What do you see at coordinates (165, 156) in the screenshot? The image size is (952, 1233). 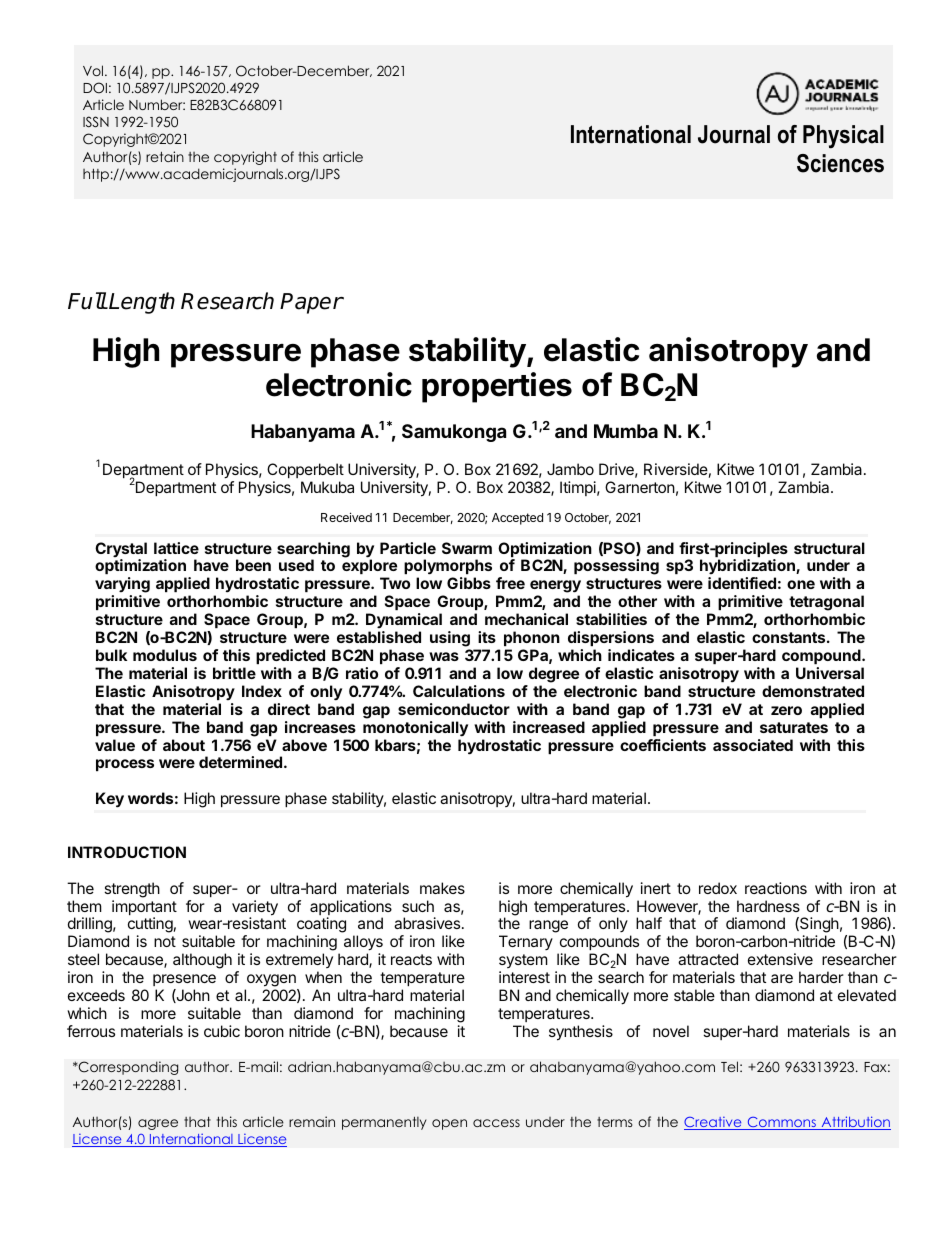 I see `retain` at bounding box center [165, 156].
